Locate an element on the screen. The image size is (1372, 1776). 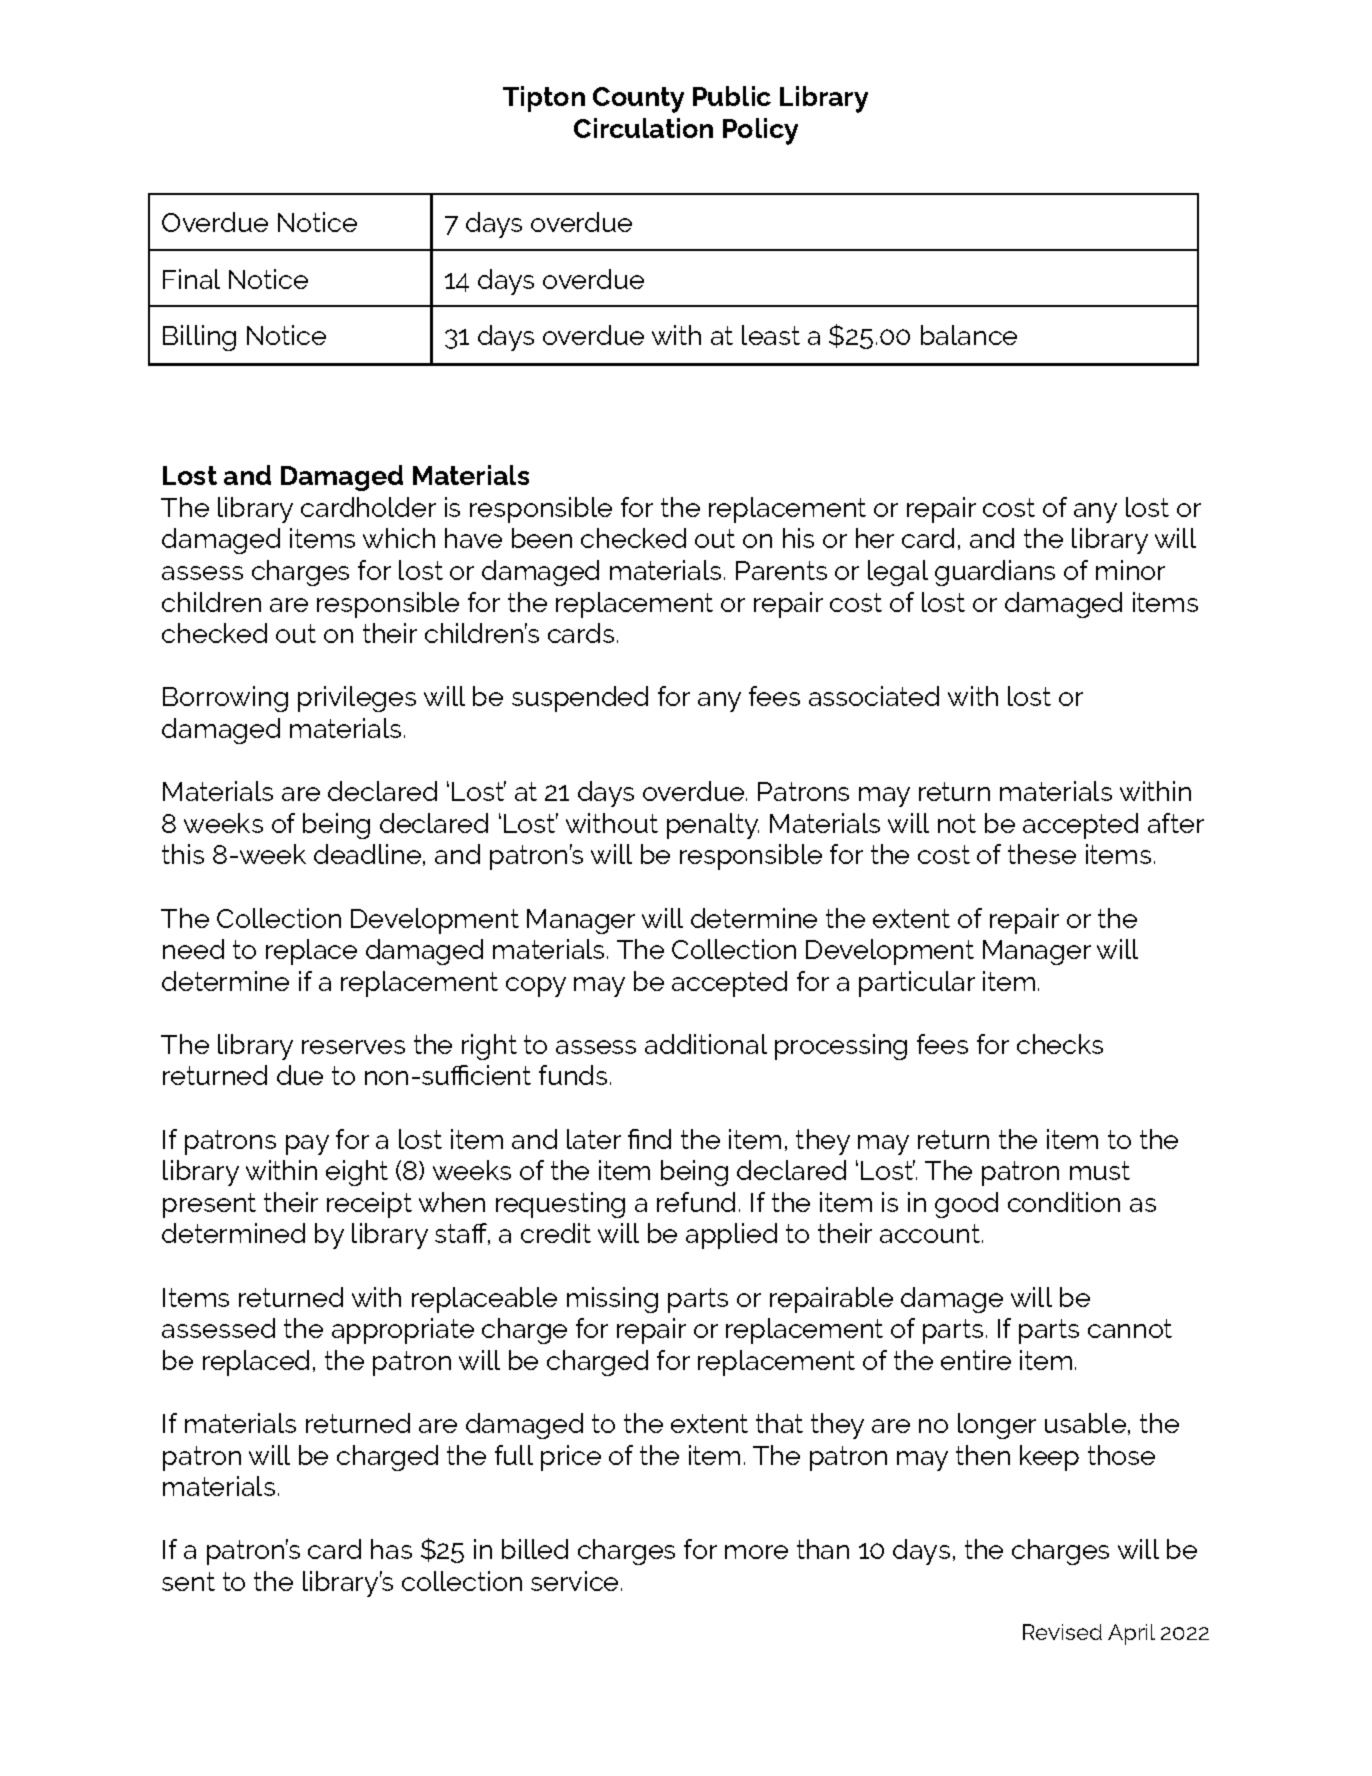
Circulation is located at coordinates (643, 128).
